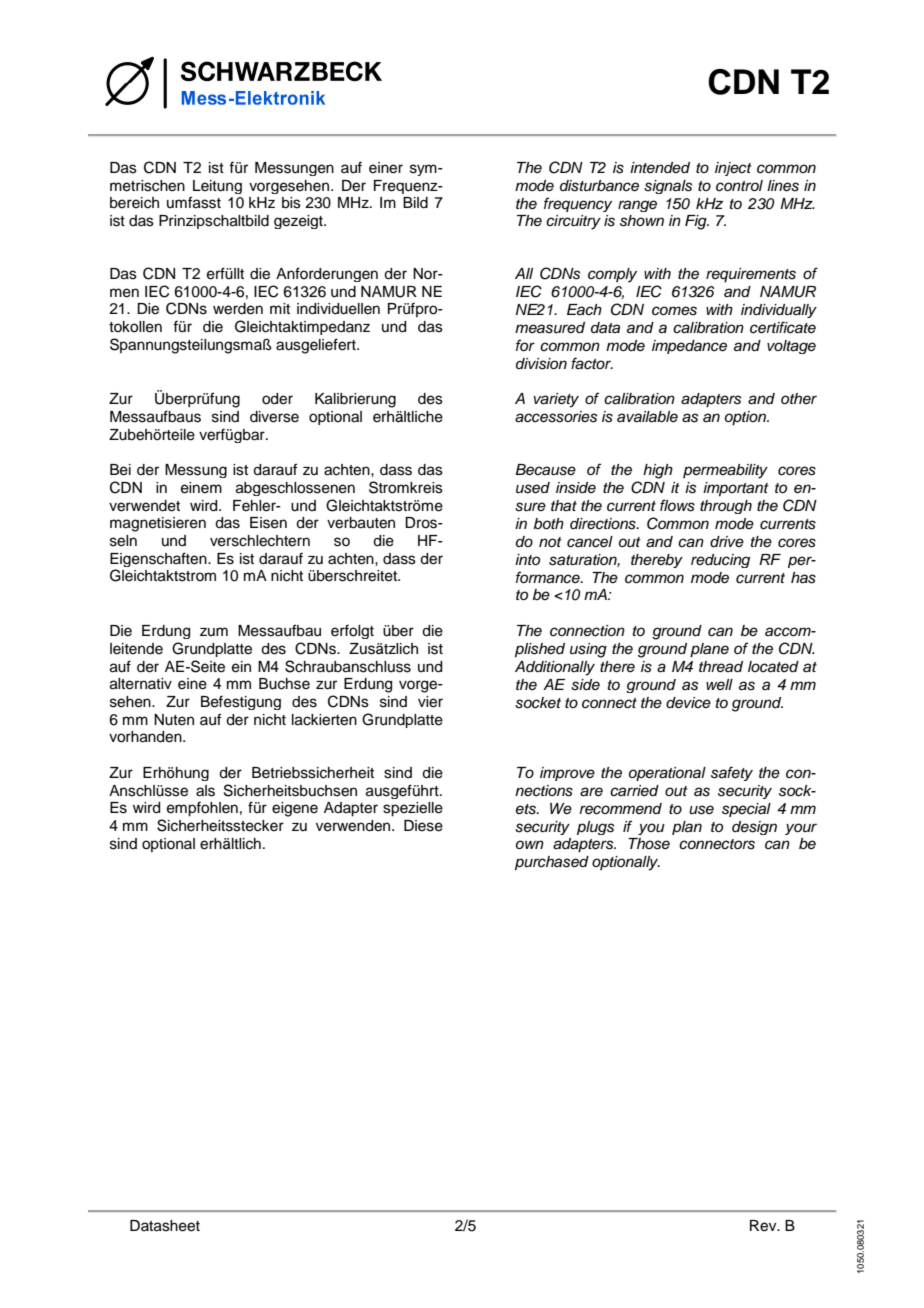 This screenshot has width=924, height=1308. I want to click on Rev, so click(764, 1226).
